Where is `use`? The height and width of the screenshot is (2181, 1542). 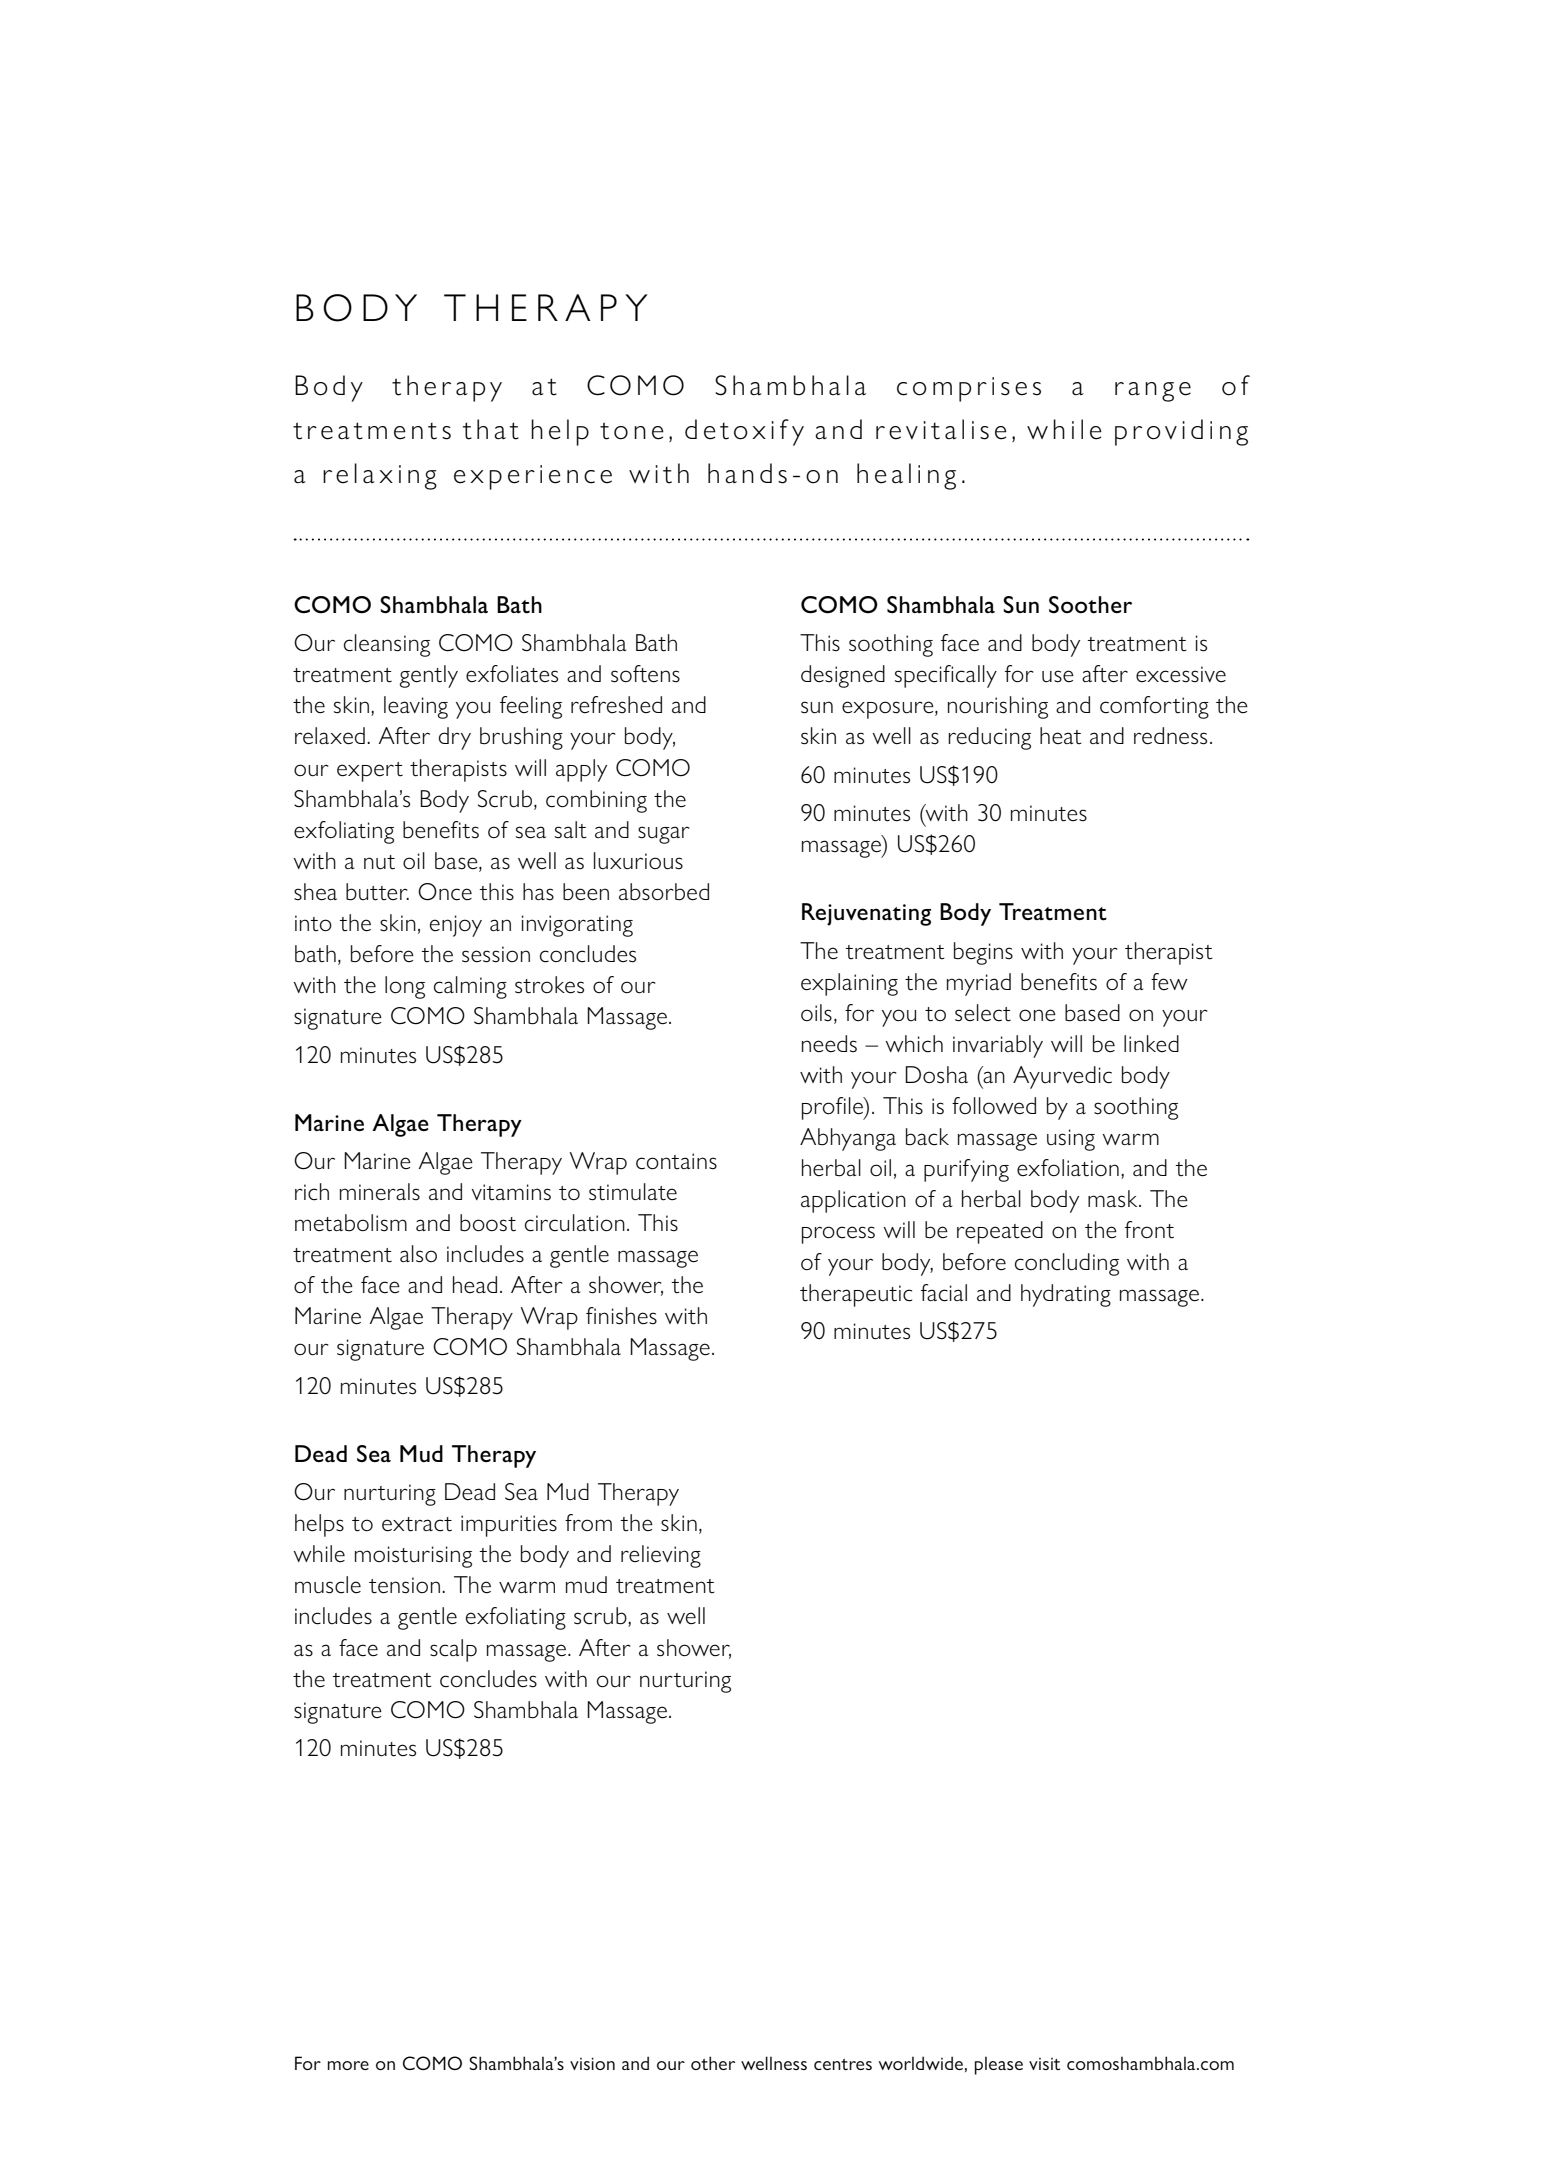 use is located at coordinates (1058, 676).
